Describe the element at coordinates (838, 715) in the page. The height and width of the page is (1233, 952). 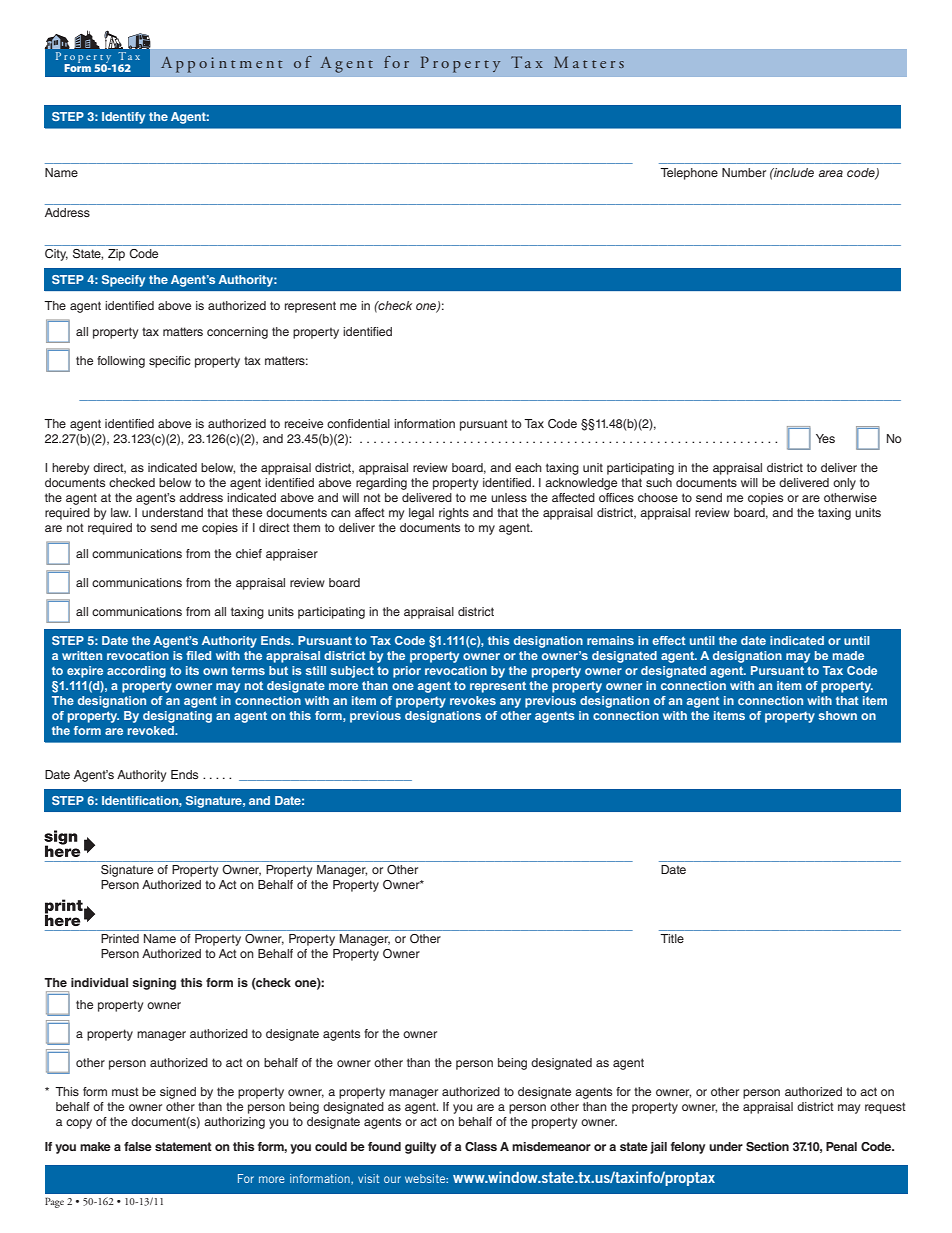
I see `shown` at that location.
